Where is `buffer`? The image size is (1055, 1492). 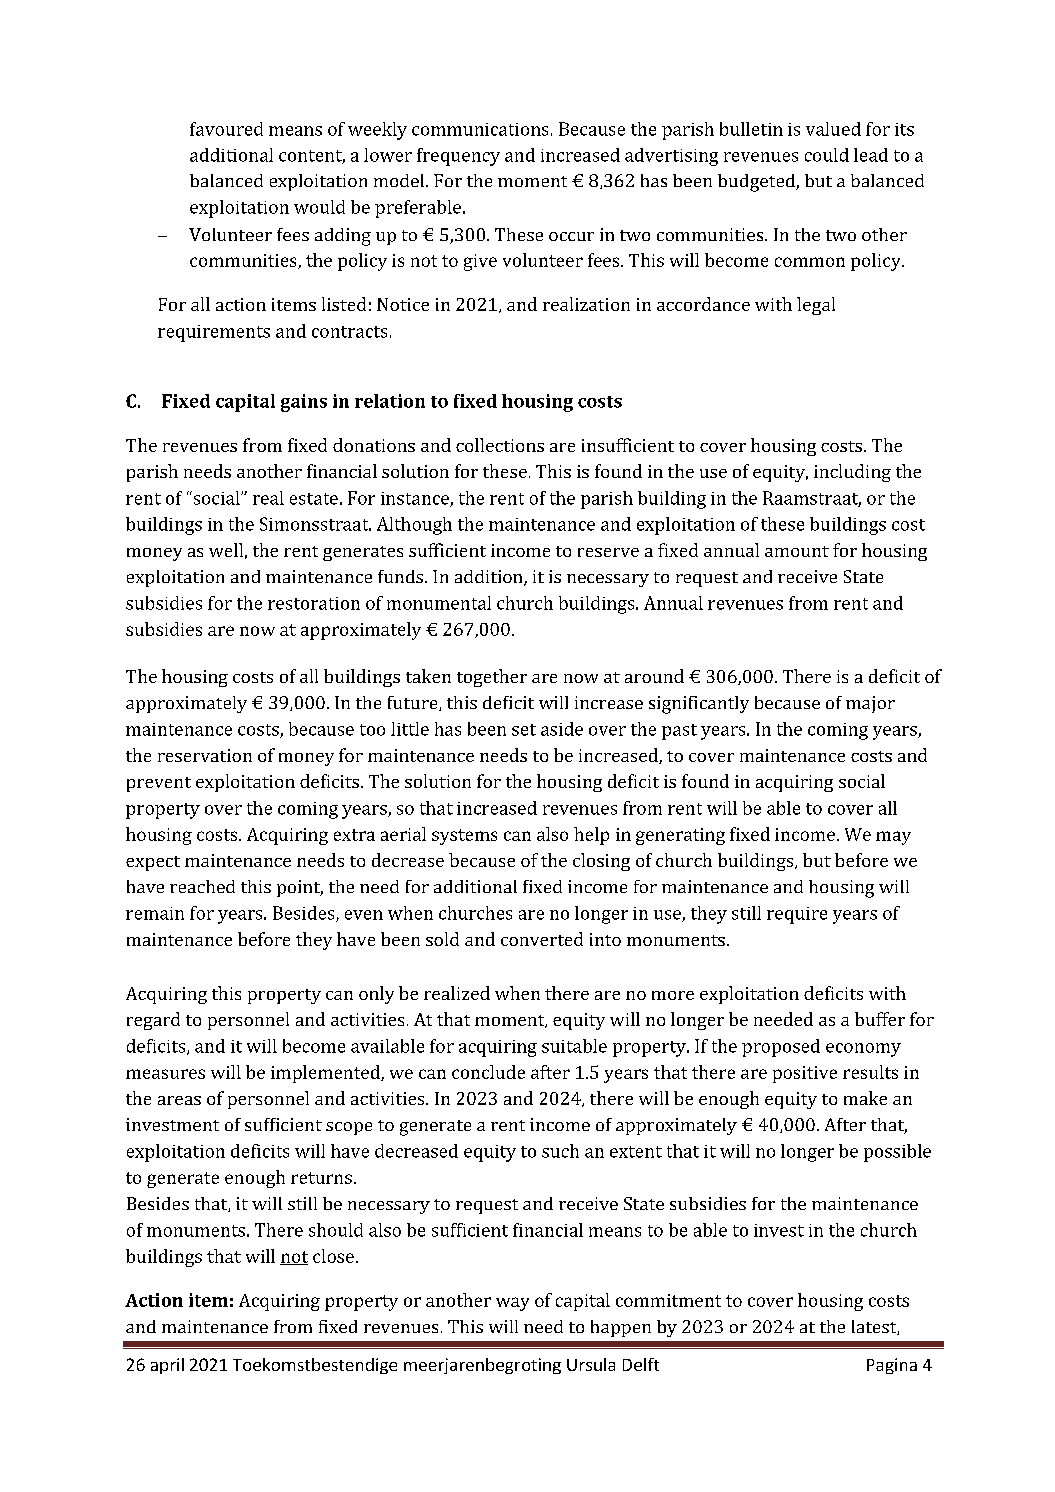 buffer is located at coordinates (880, 1019).
